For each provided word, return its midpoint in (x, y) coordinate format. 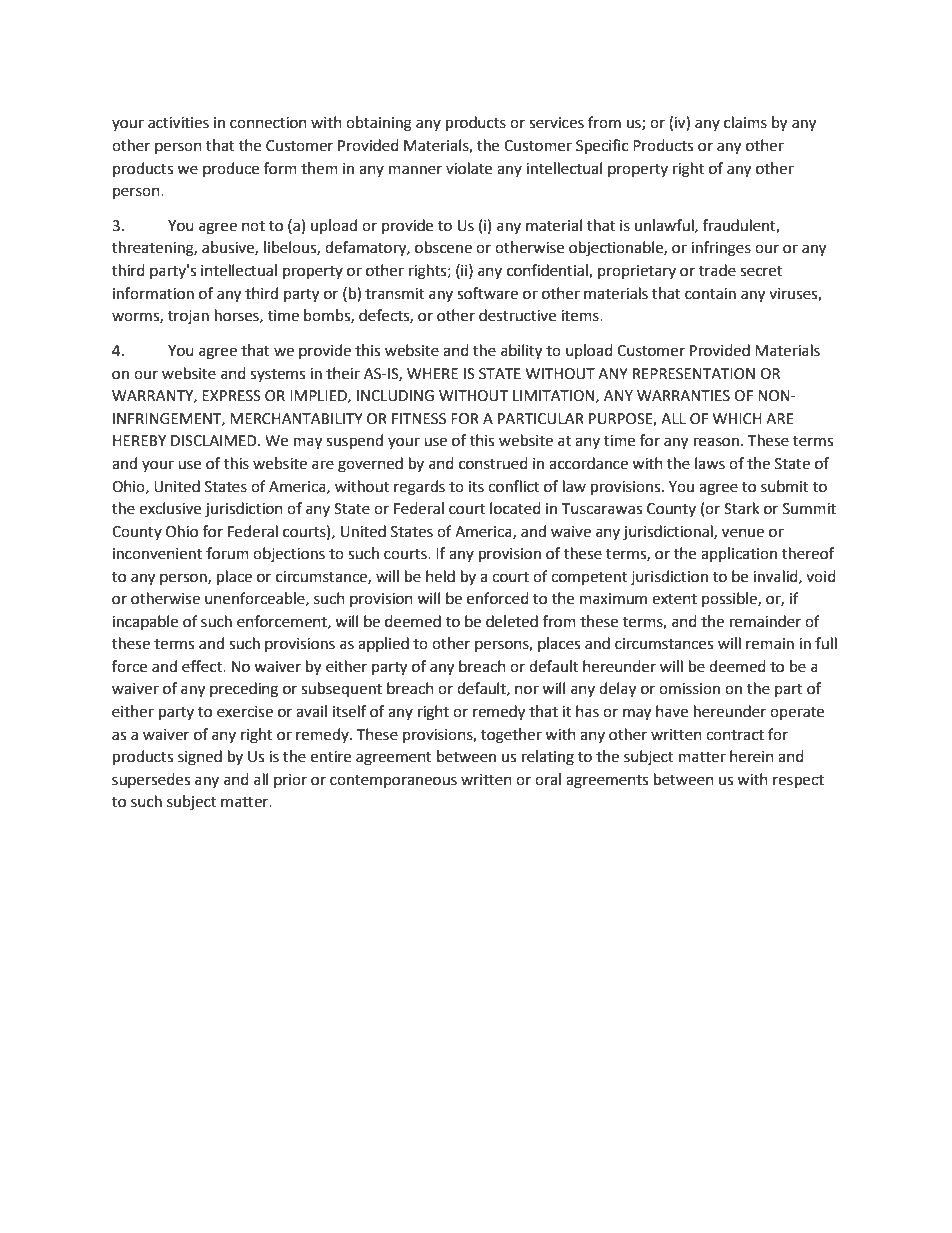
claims (745, 122)
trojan (188, 317)
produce (231, 169)
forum (227, 553)
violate (469, 168)
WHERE (432, 373)
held (440, 576)
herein (752, 756)
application (739, 554)
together (511, 736)
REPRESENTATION (694, 374)
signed (200, 758)
